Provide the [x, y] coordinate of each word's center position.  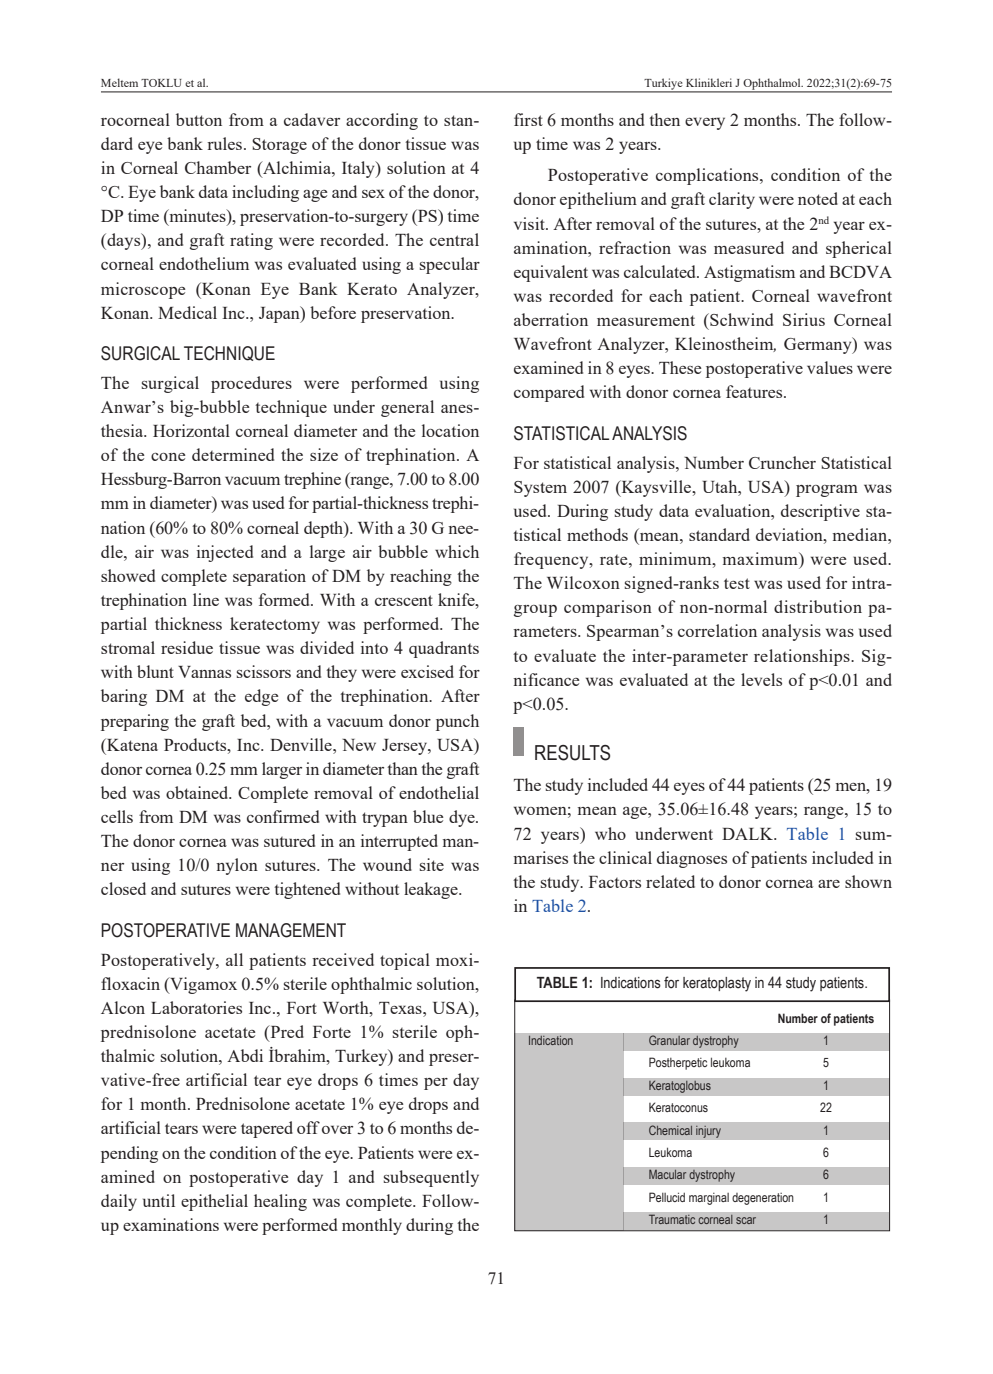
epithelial [214, 1202]
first [528, 119]
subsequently [431, 1178]
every [705, 123]
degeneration [763, 1199]
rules [226, 143]
